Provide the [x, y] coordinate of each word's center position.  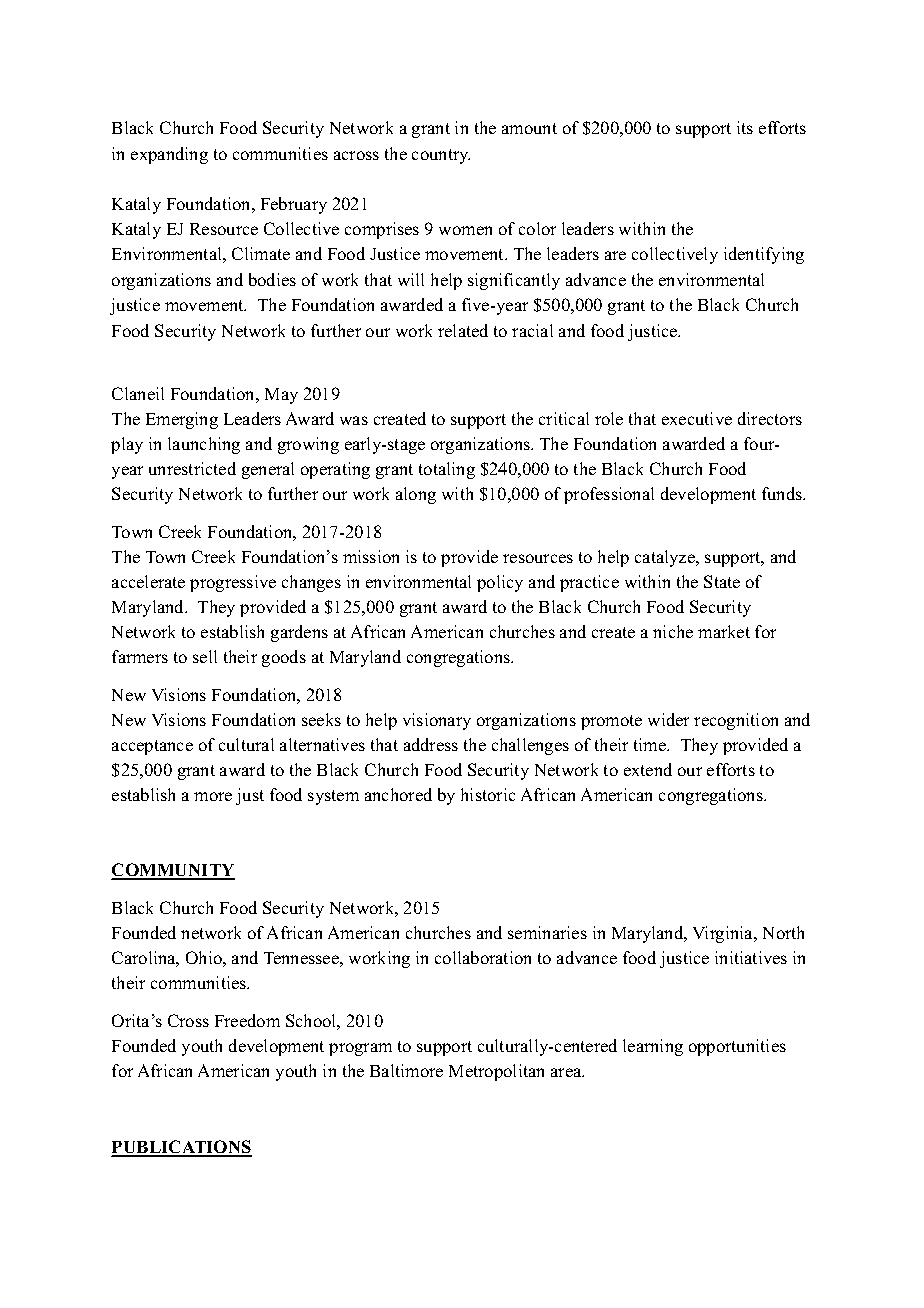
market [724, 631]
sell [205, 656]
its [745, 127]
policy [500, 583]
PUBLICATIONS [181, 1148]
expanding [169, 155]
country [441, 156]
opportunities [737, 1047]
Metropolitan [496, 1072]
